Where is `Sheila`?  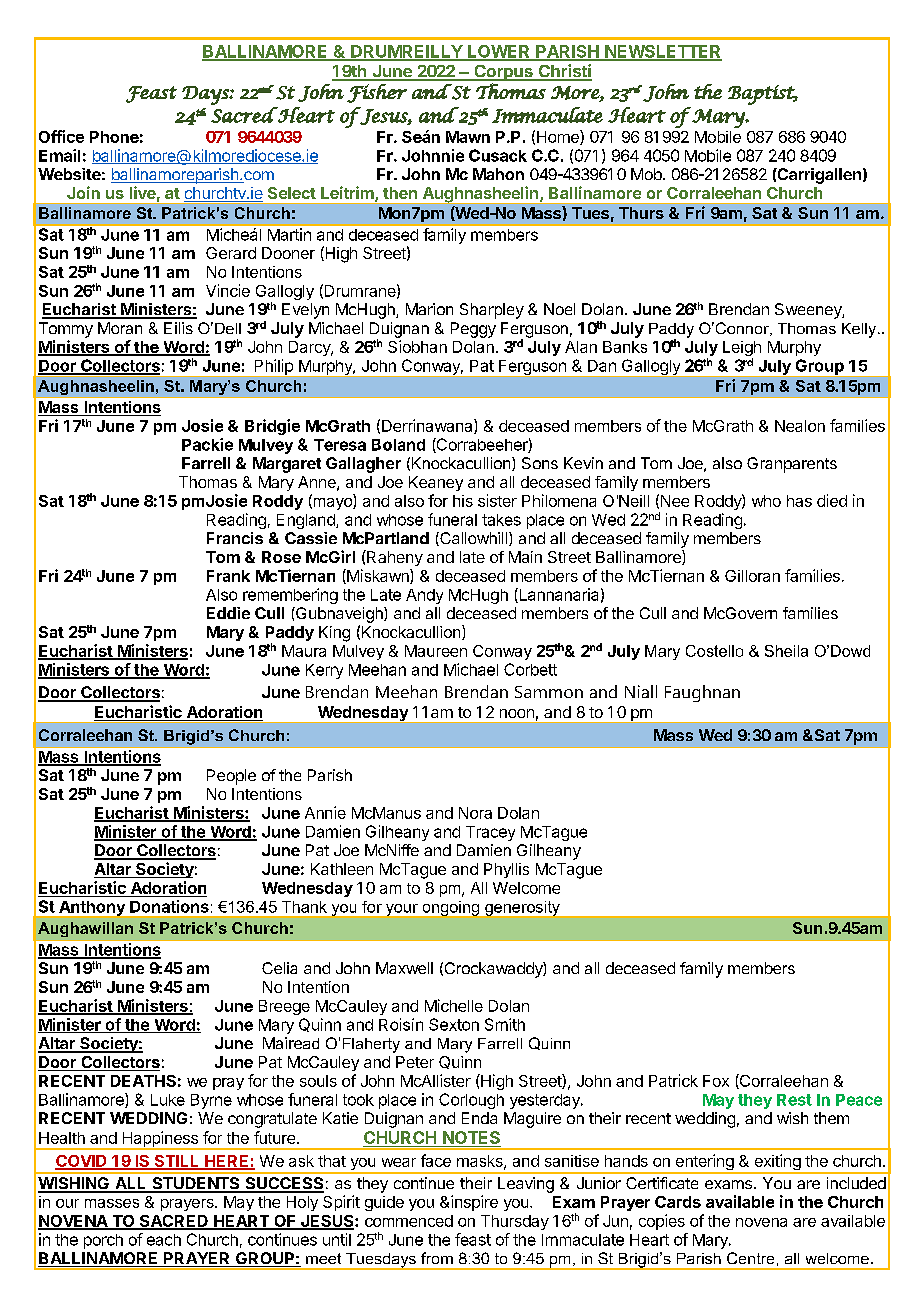
Sheila is located at coordinates (786, 651).
